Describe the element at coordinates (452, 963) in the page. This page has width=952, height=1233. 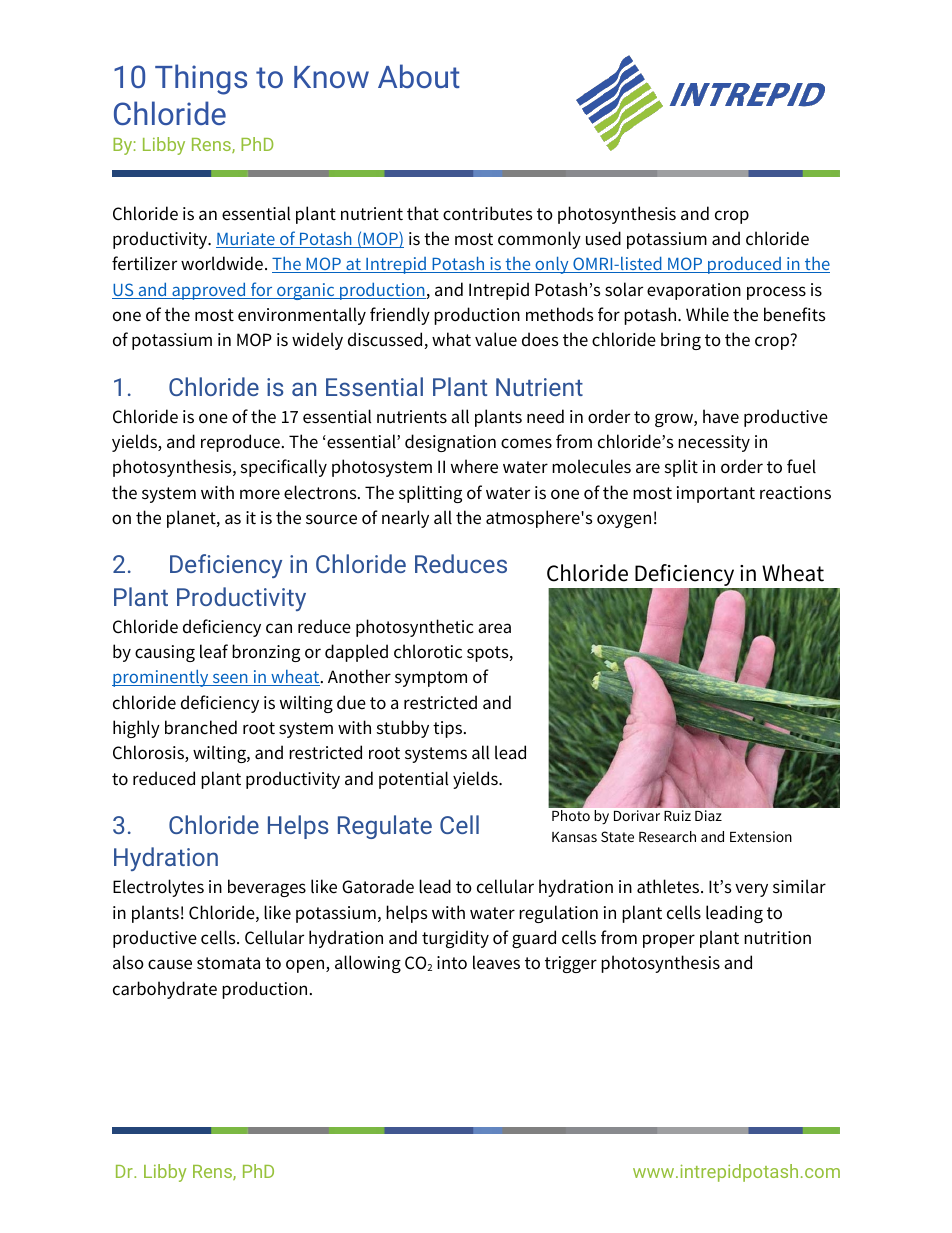
I see `into` at that location.
